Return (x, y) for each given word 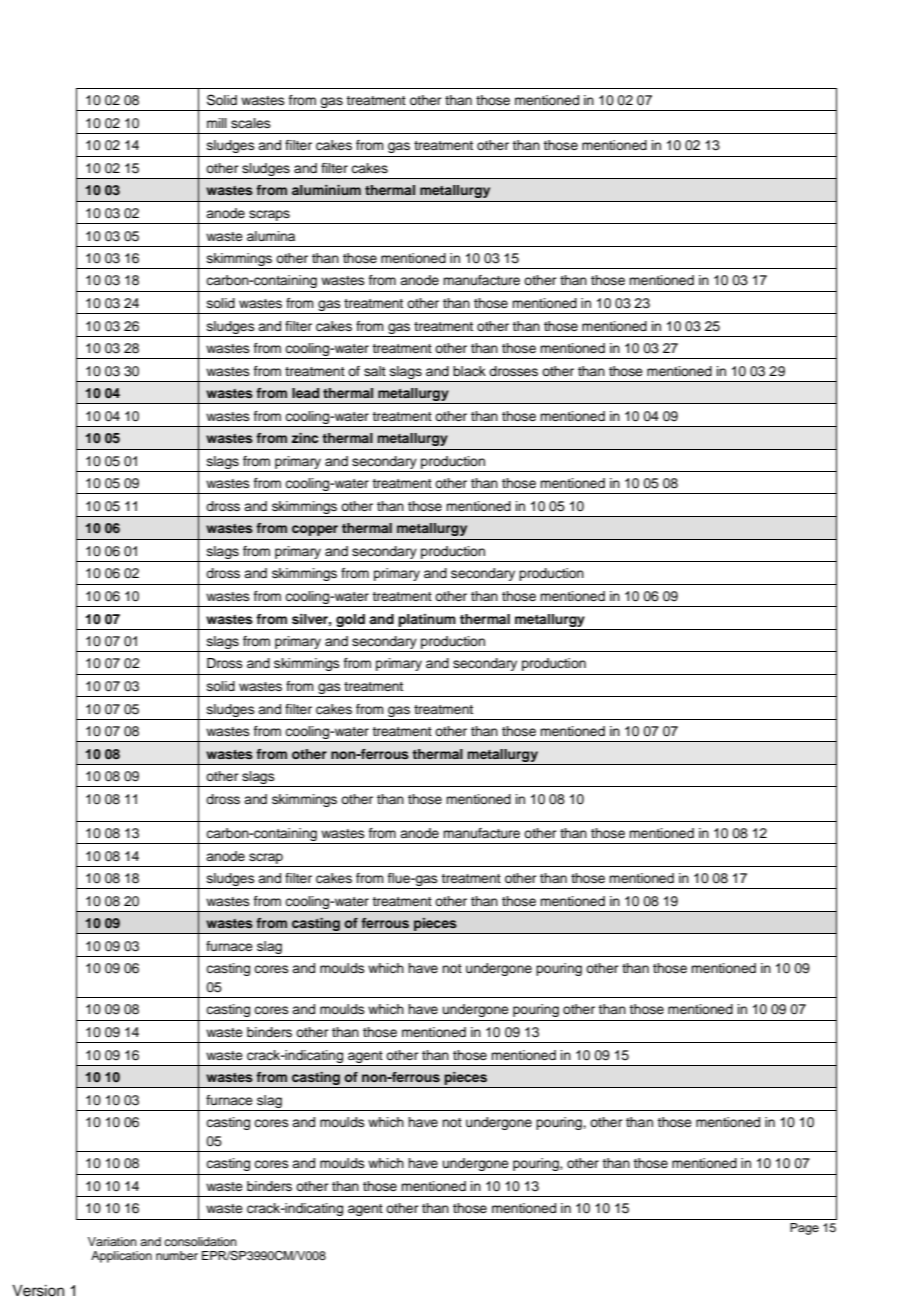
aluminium (326, 190)
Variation (112, 1241)
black (469, 371)
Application (121, 1257)
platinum (427, 620)
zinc (305, 438)
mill (217, 123)
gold (350, 620)
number (177, 1255)
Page (804, 1229)
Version (38, 1291)
